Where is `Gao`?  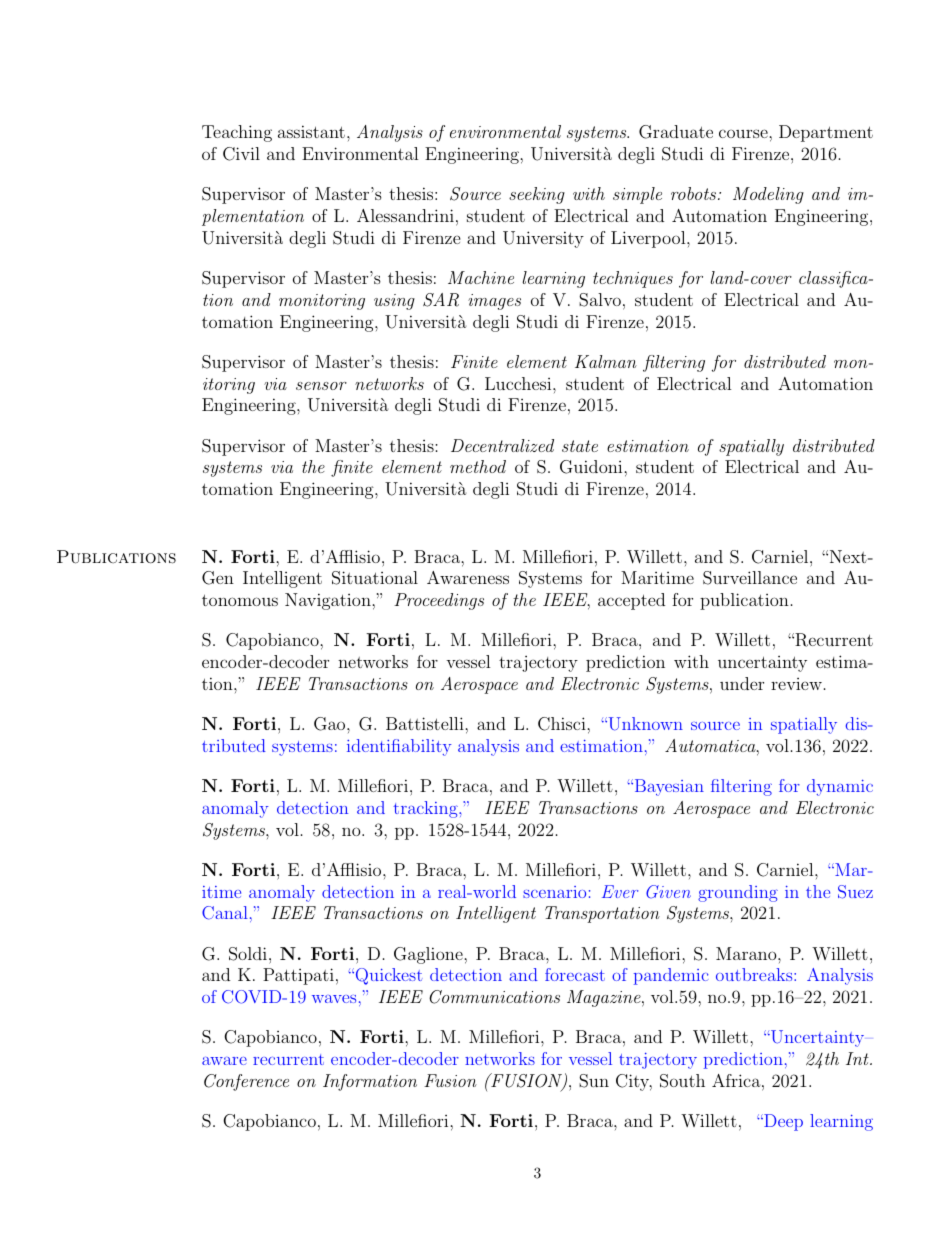
Gao is located at coordinates (331, 724).
